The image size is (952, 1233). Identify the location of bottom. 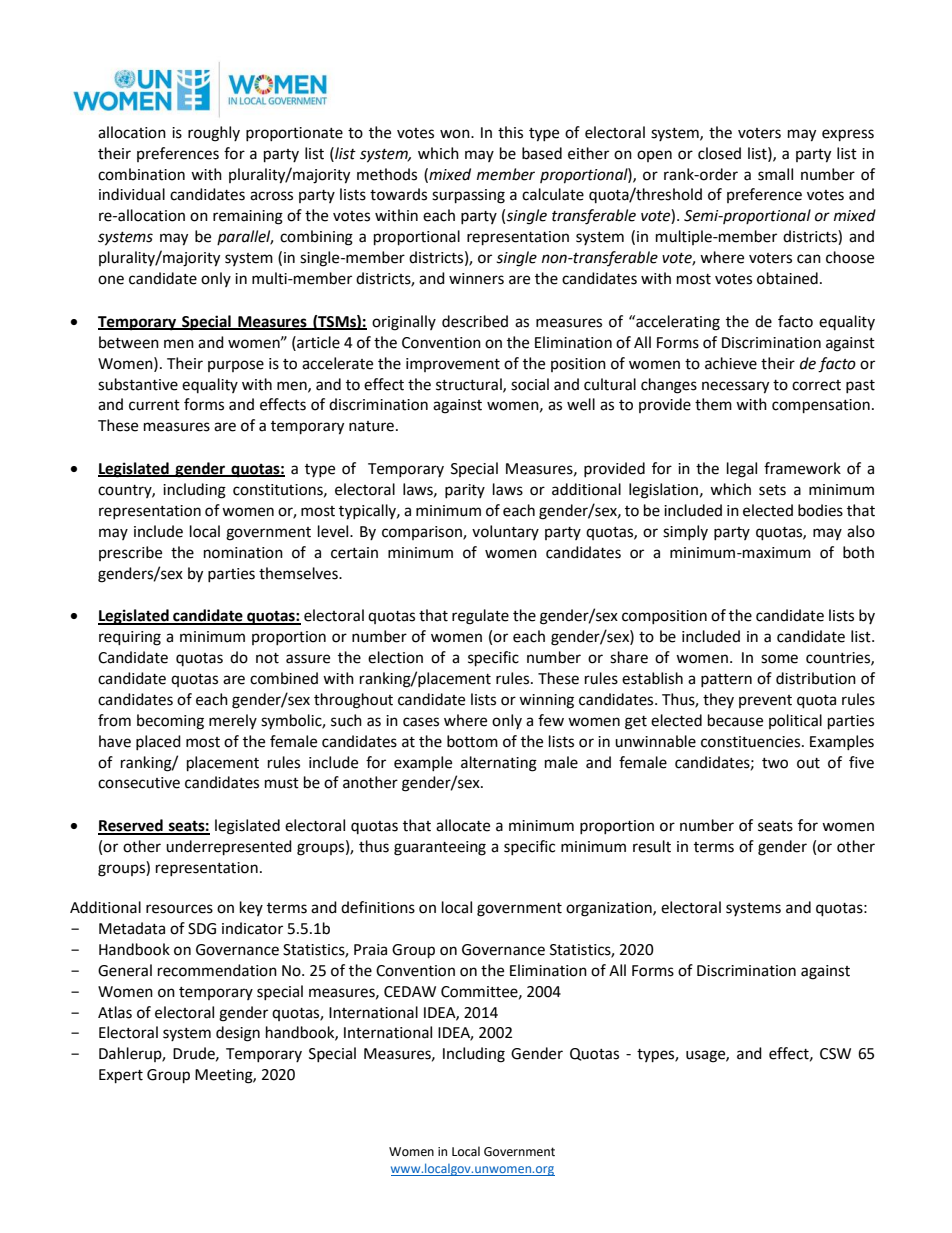
(472, 741).
